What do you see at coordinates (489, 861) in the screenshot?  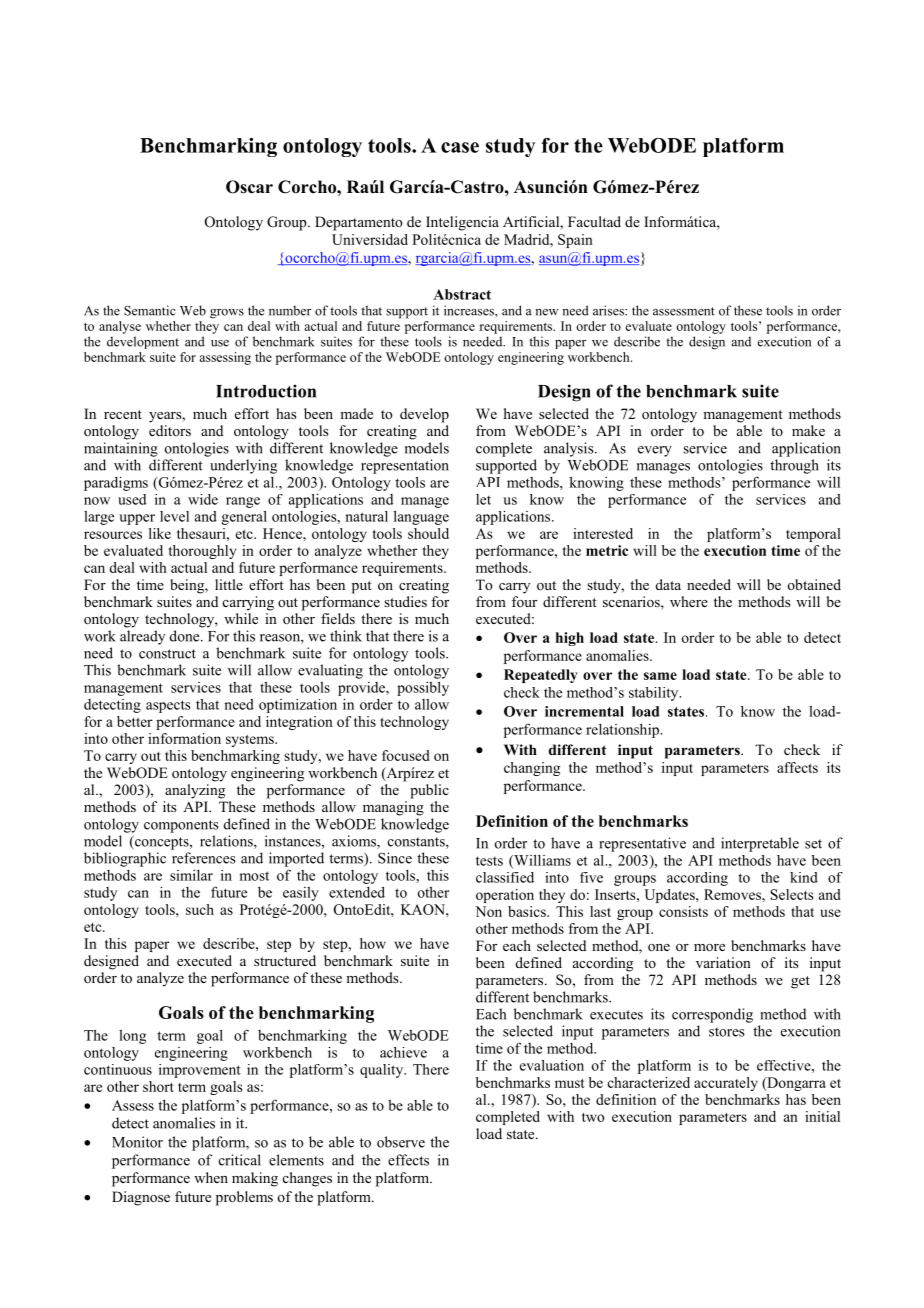 I see `tests` at bounding box center [489, 861].
